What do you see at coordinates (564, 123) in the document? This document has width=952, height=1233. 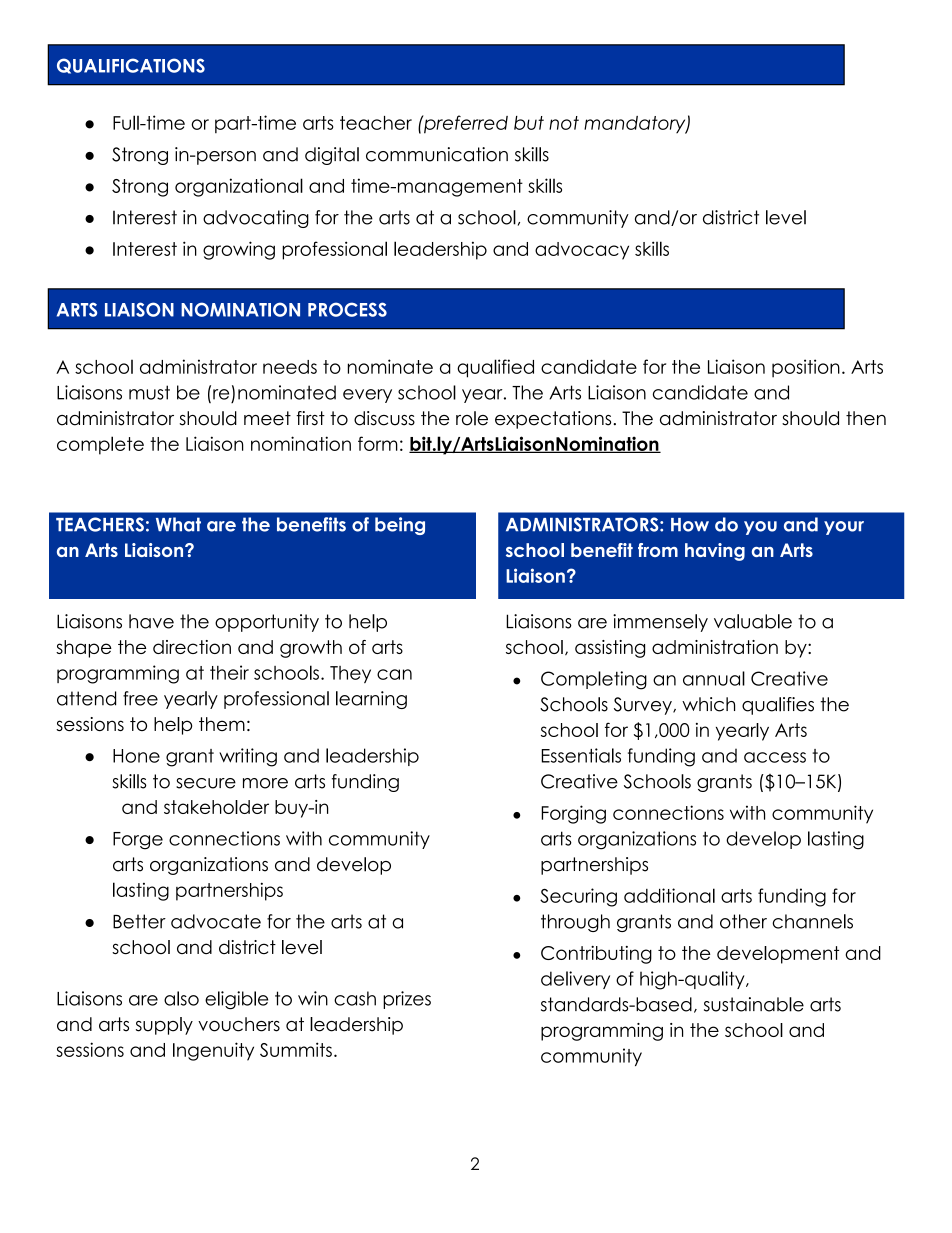 I see `not` at bounding box center [564, 123].
